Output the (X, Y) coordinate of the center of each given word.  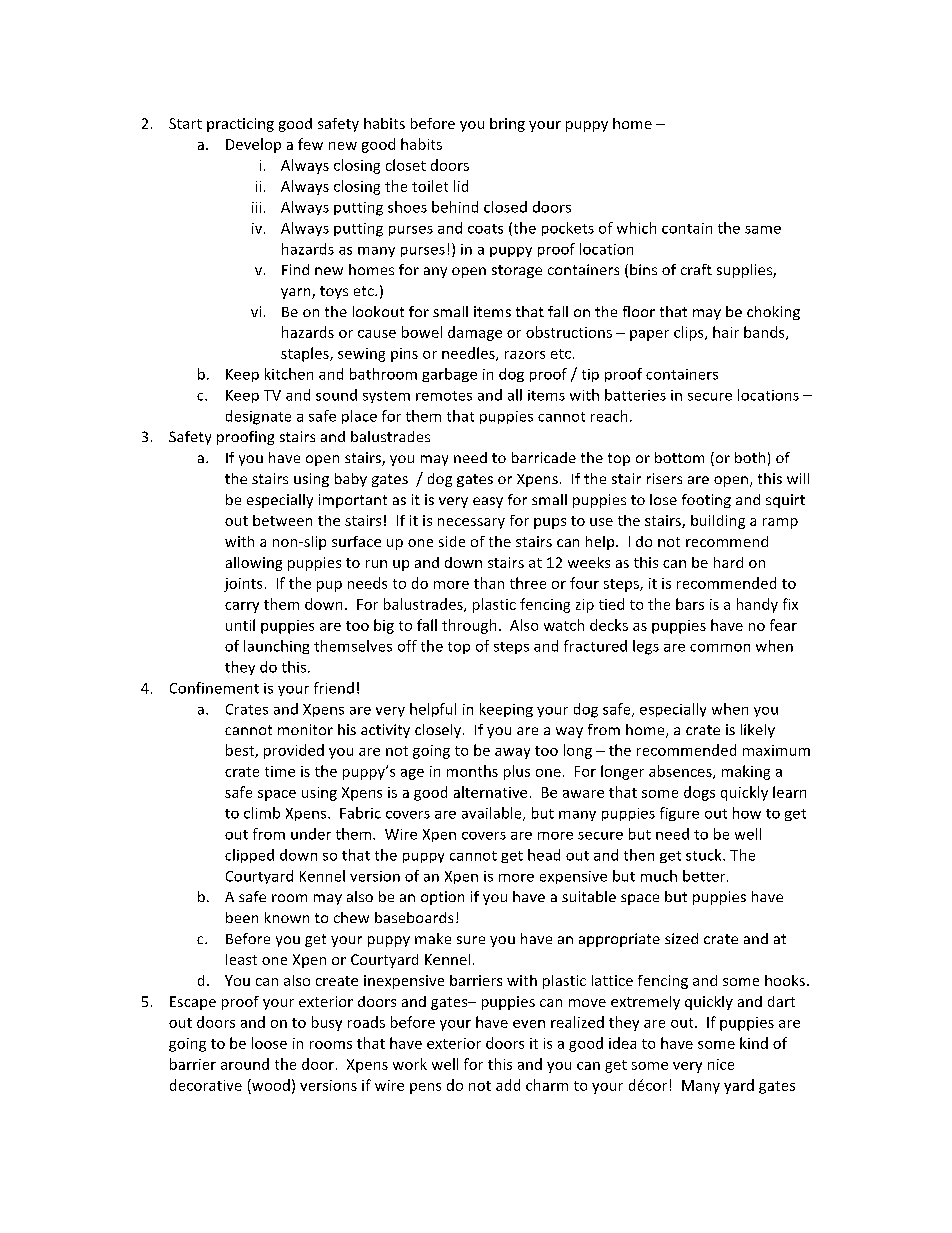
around (245, 1064)
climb (262, 813)
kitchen (289, 374)
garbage (449, 375)
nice (721, 1064)
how (747, 813)
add (508, 1085)
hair (726, 332)
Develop (253, 145)
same (763, 230)
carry (242, 607)
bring (507, 125)
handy (757, 605)
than (489, 583)
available (493, 814)
